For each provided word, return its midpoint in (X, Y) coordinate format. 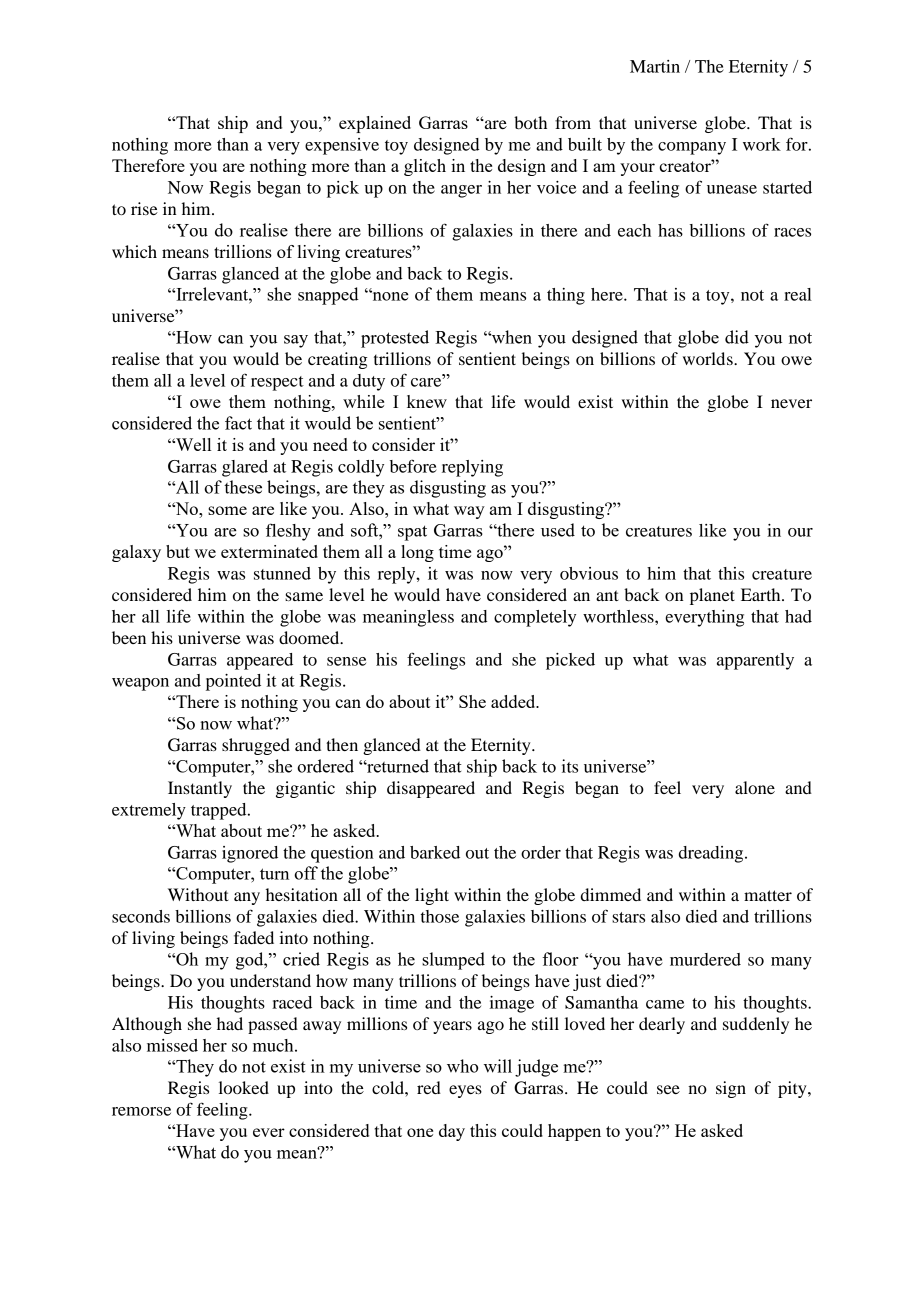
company (692, 148)
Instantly (200, 789)
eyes (465, 1091)
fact (238, 423)
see (668, 1089)
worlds (709, 358)
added (514, 701)
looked (244, 1087)
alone (755, 787)
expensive (342, 146)
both (530, 122)
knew (427, 401)
